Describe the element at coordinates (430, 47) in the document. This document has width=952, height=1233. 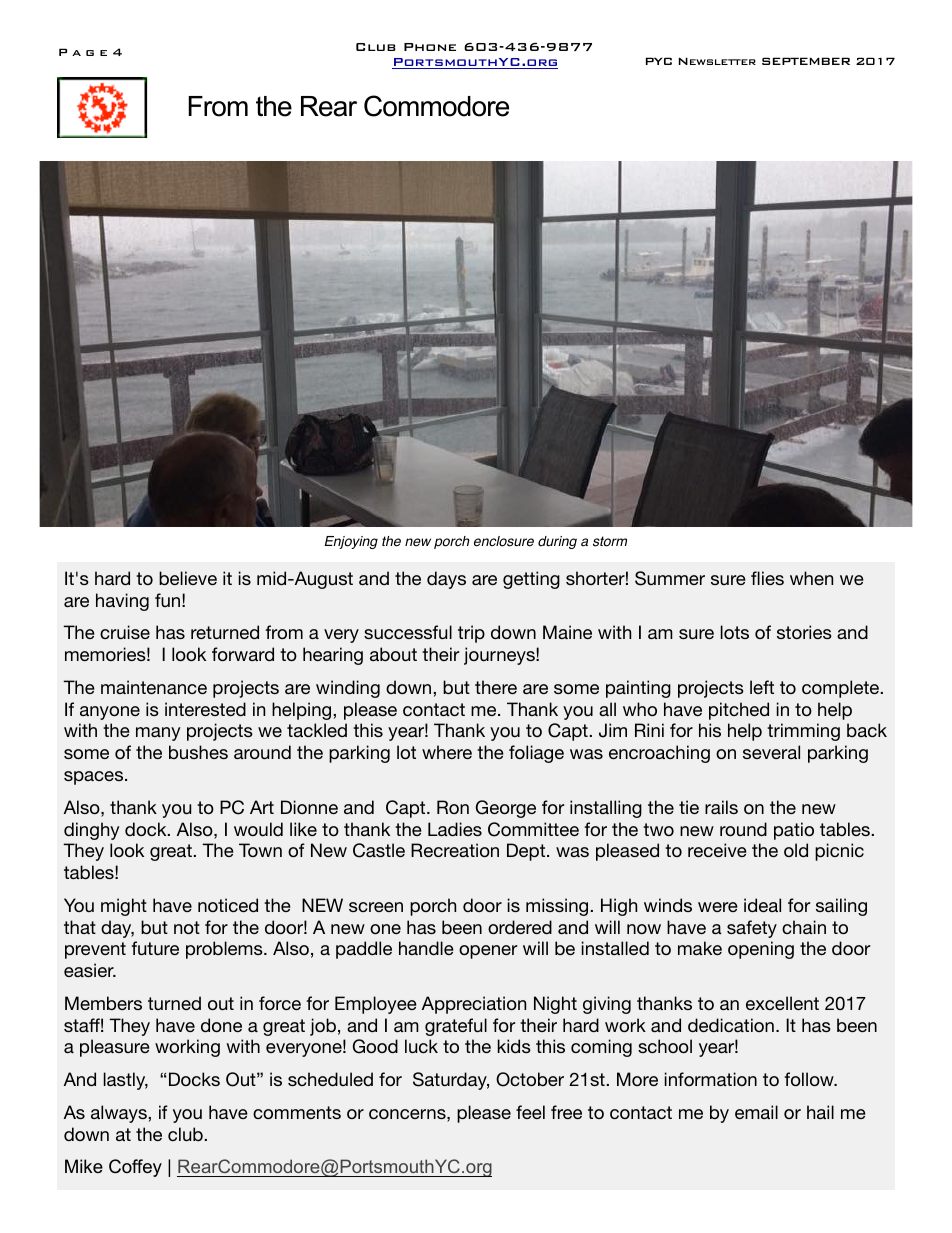
I see `Phone` at that location.
